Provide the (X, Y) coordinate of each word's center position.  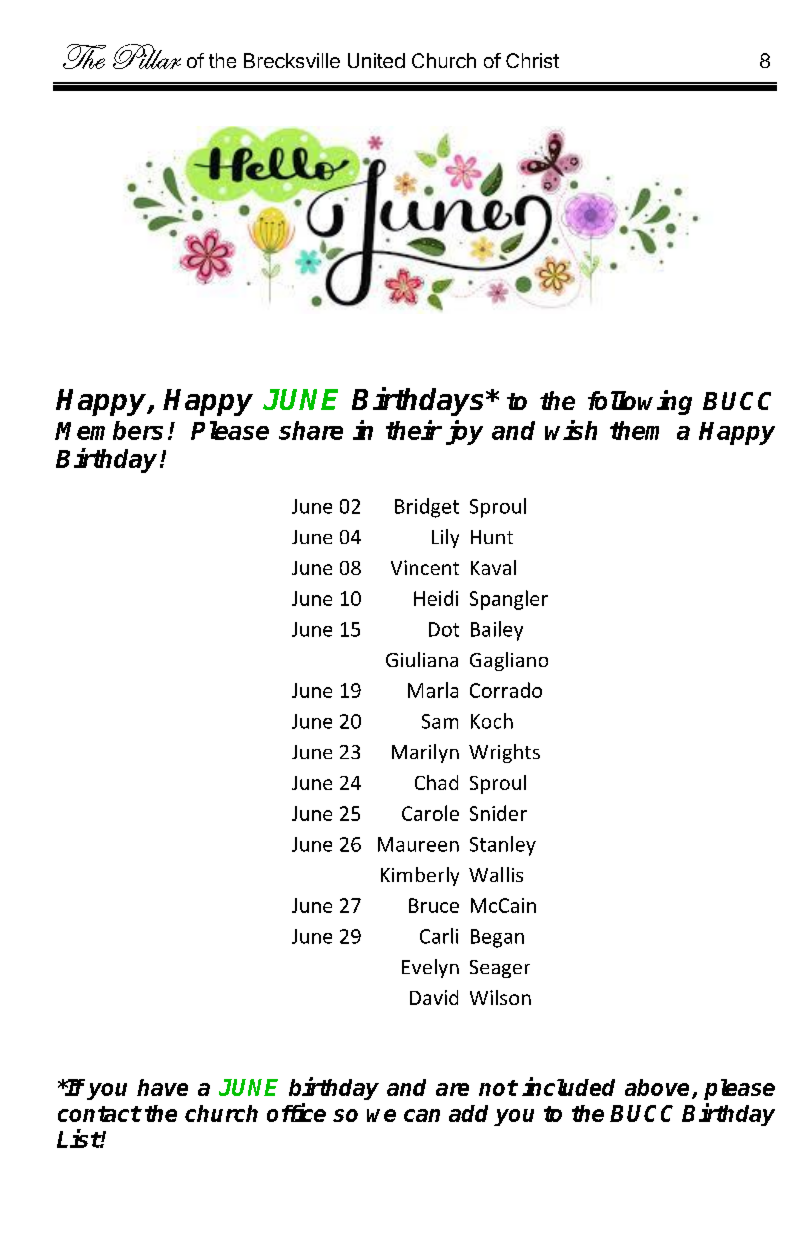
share (311, 430)
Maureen (418, 844)
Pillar (147, 56)
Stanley (503, 846)
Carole (430, 813)
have (162, 1087)
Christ (532, 60)
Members (109, 430)
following (640, 402)
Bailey (497, 631)
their (414, 430)
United (376, 60)
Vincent (425, 567)
